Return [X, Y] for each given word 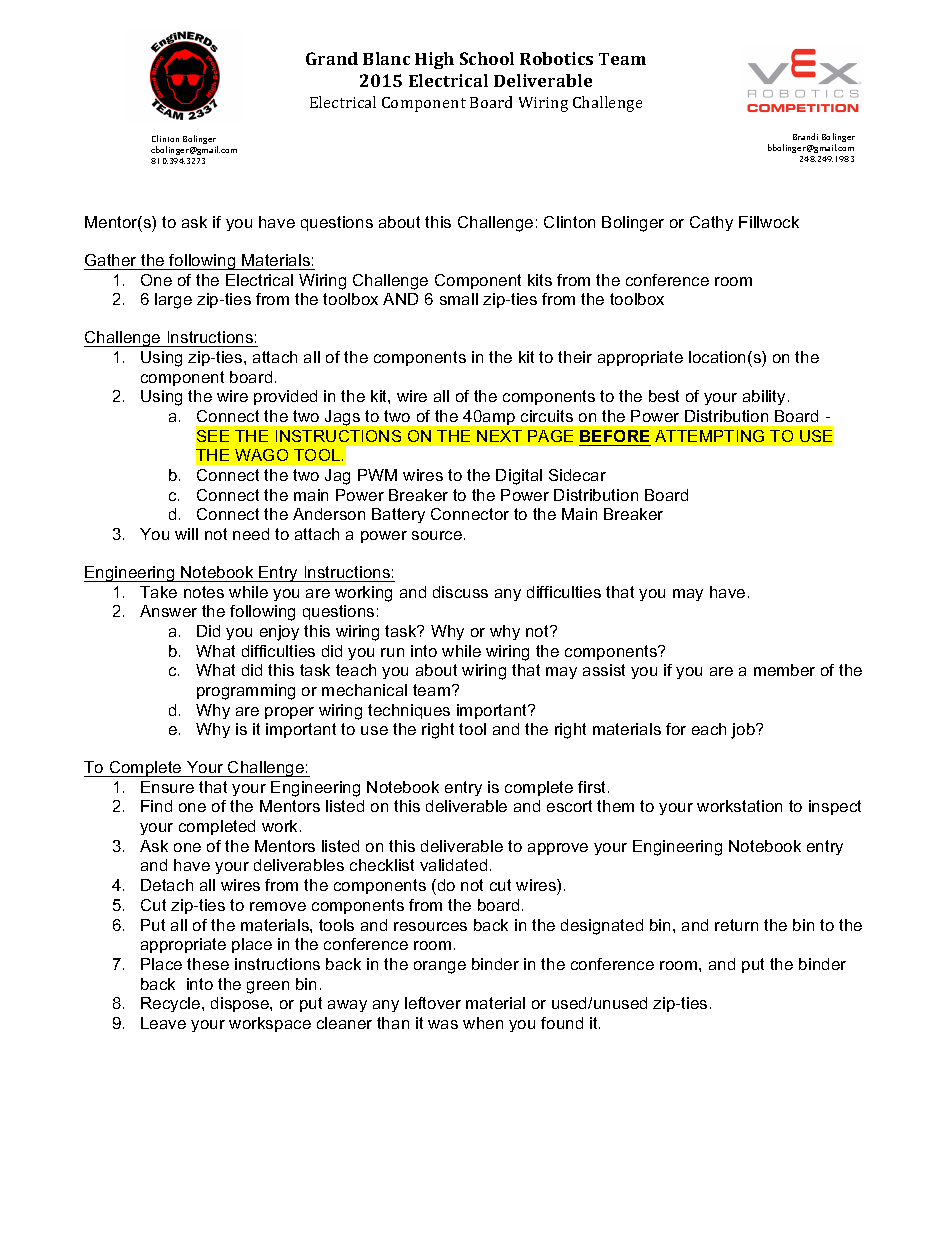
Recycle [172, 1004]
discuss [460, 592]
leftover [433, 1003]
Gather [110, 260]
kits [540, 280]
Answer [168, 611]
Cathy [711, 223]
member [784, 670]
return [736, 925]
